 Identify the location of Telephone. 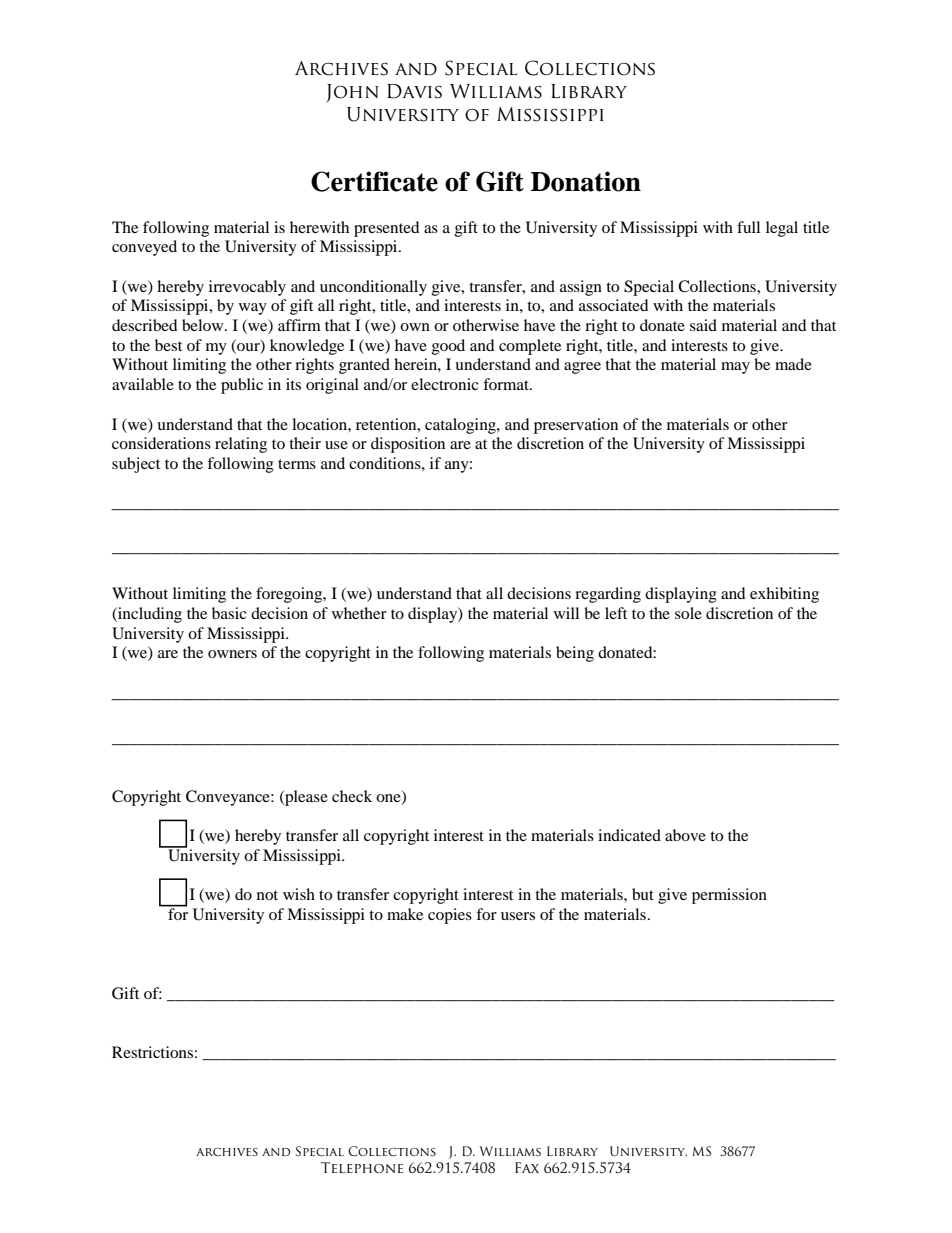
(362, 1167).
